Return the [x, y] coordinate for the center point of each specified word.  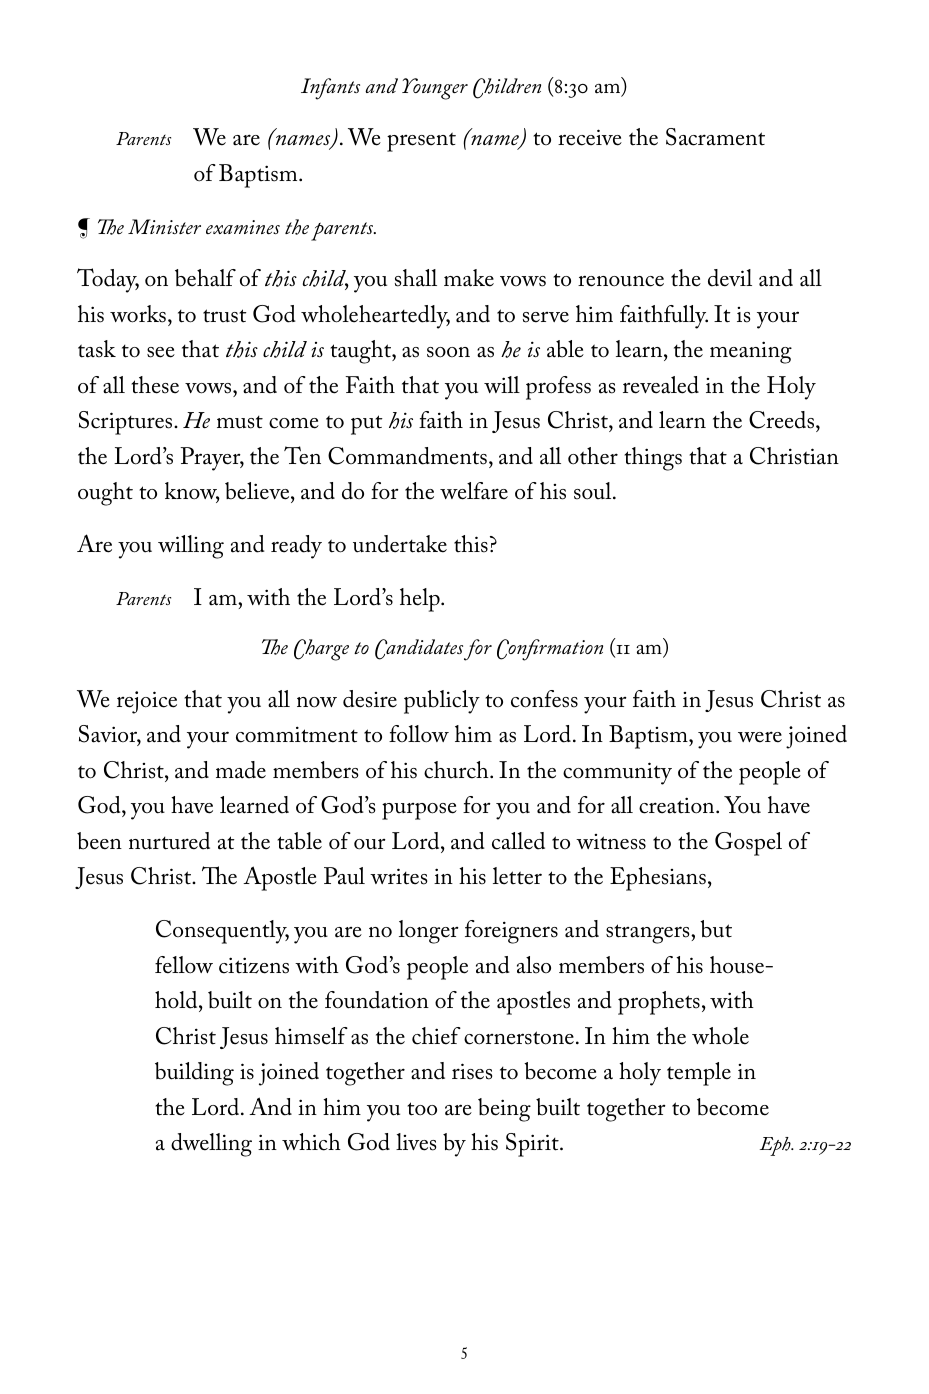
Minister [164, 226]
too [422, 1109]
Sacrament [715, 137]
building [194, 1074]
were [760, 737]
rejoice [147, 702]
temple [699, 1074]
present [421, 142]
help [421, 600]
